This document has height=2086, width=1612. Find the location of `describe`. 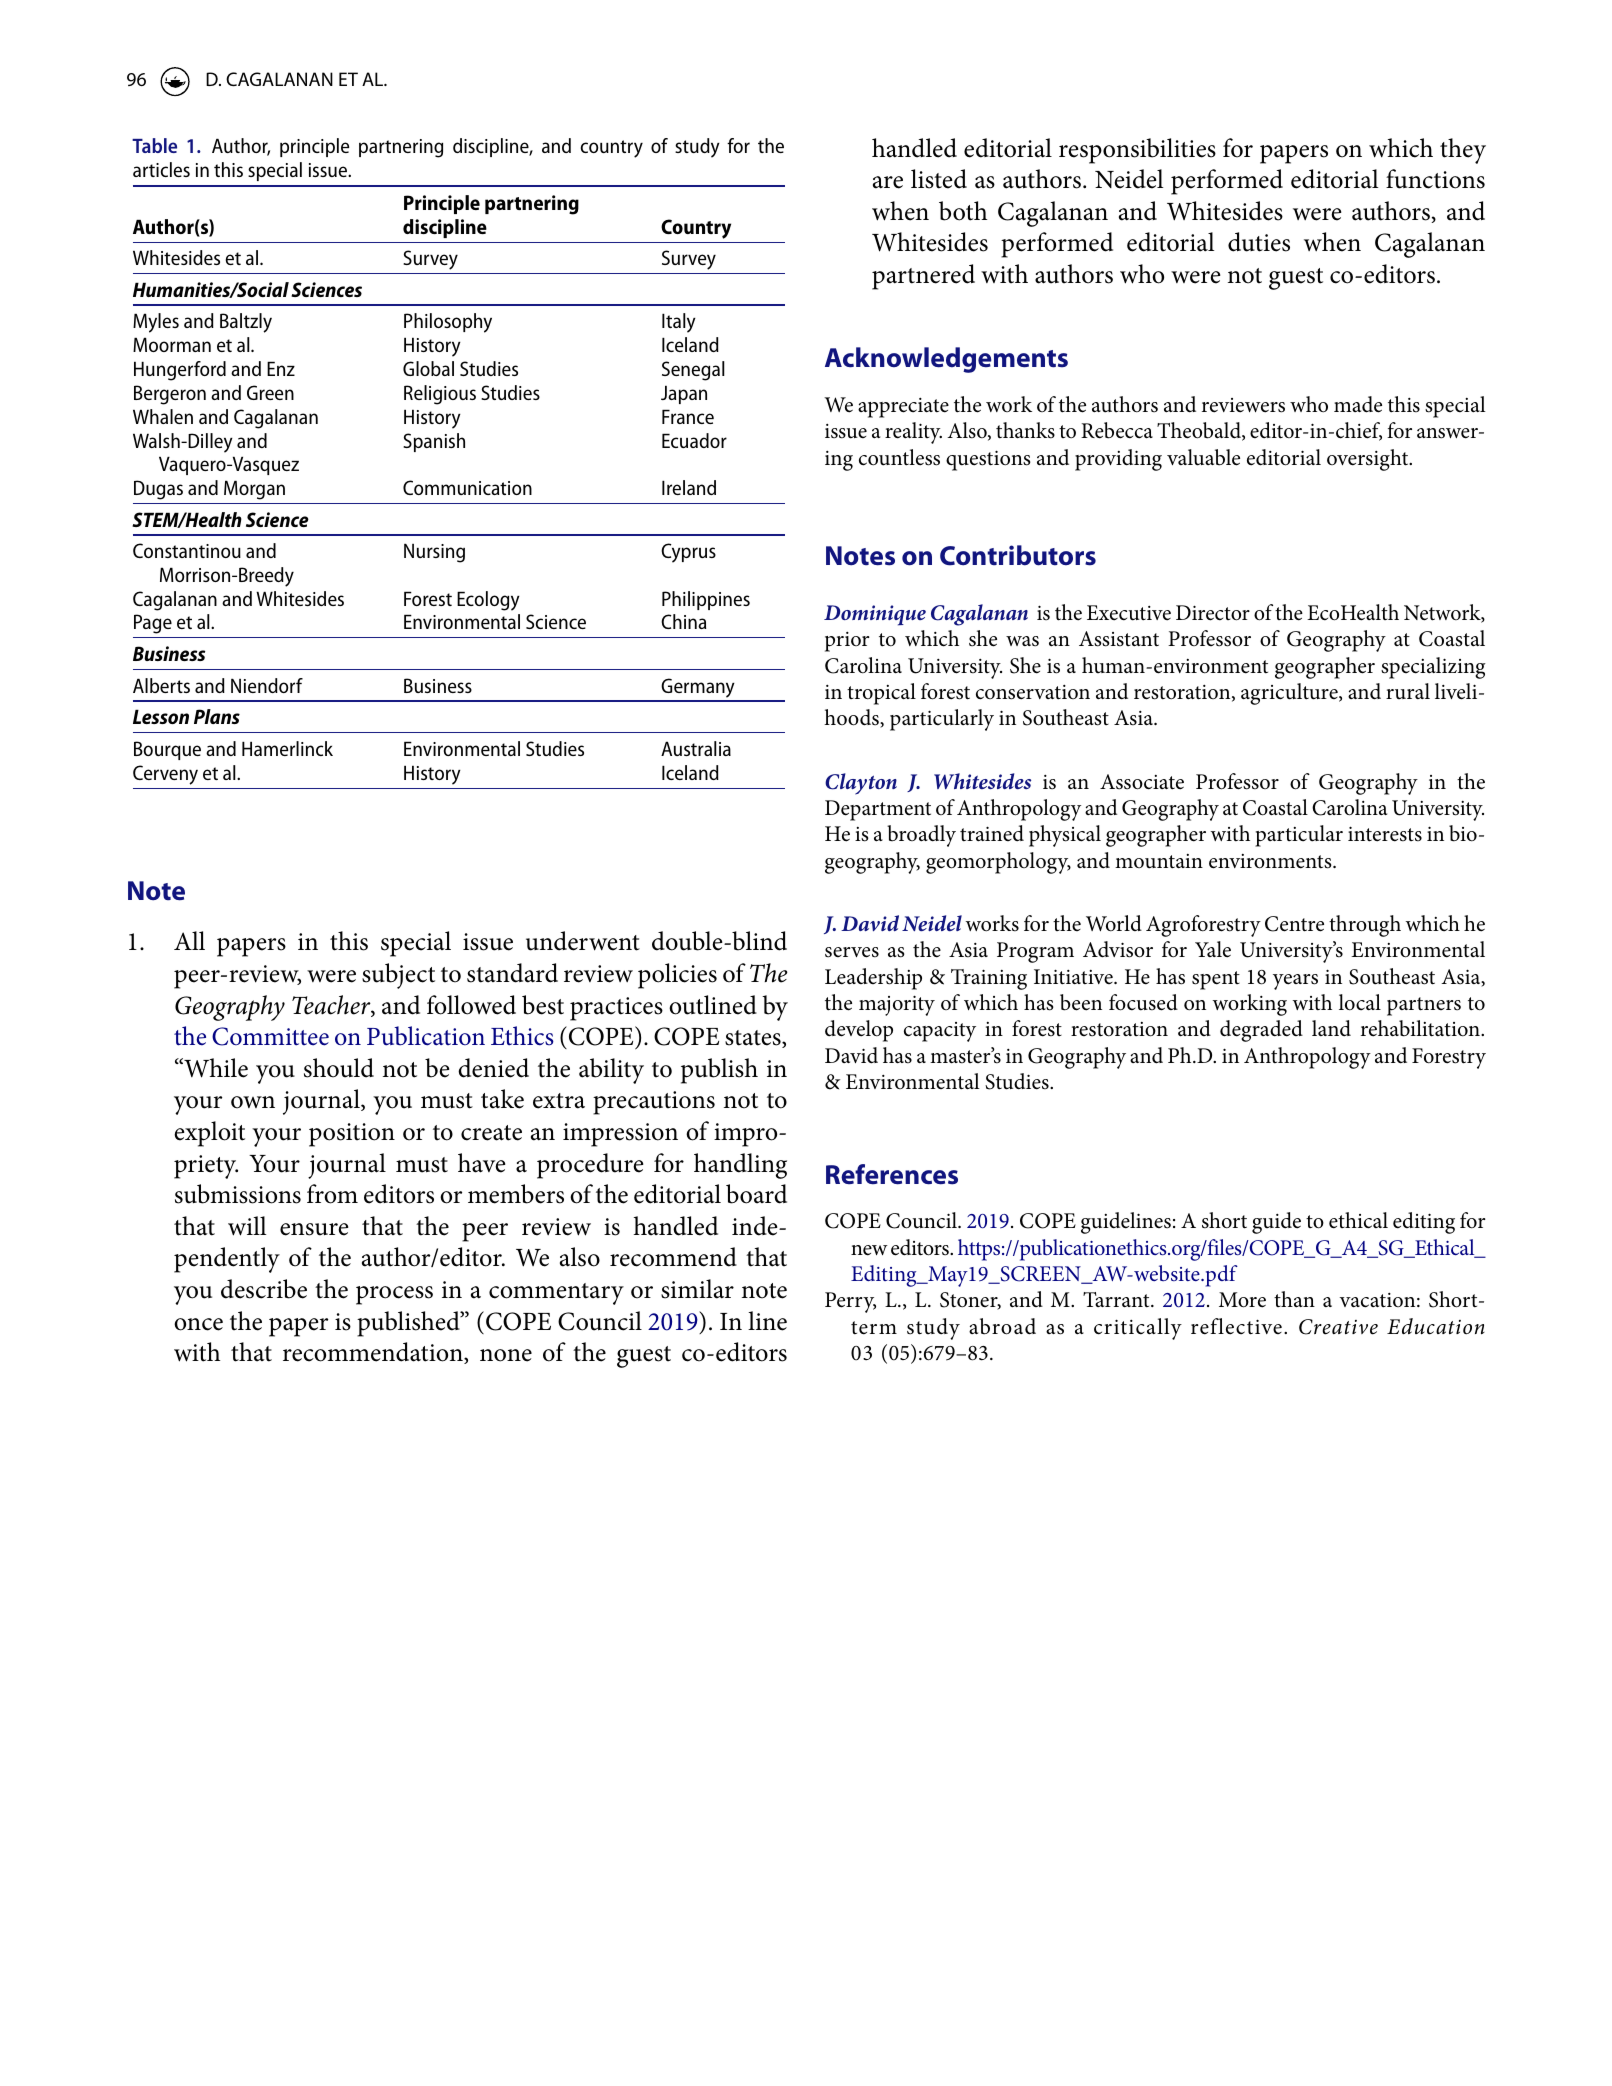

describe is located at coordinates (264, 1289).
